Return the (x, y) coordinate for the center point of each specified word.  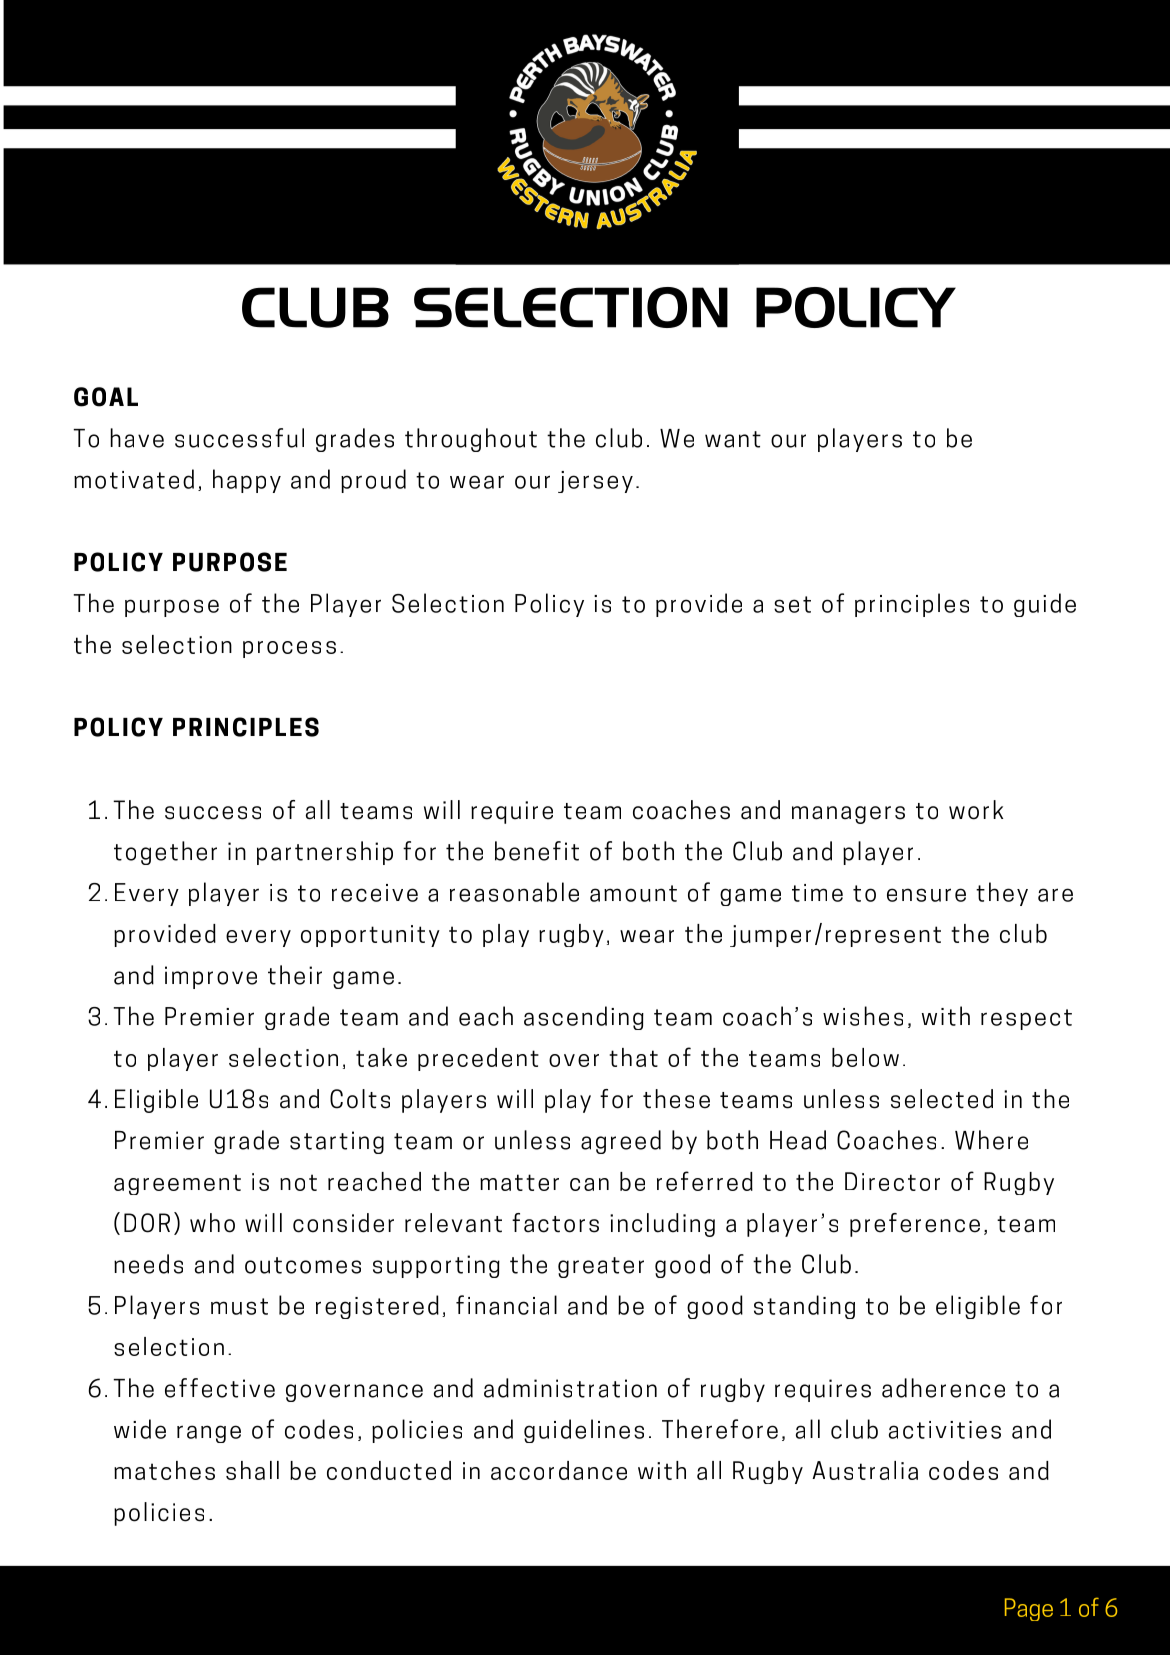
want (733, 439)
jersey (595, 482)
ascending (584, 1018)
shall (252, 1470)
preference (915, 1225)
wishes (863, 1016)
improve (211, 977)
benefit (537, 851)
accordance (559, 1470)
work (976, 810)
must (239, 1306)
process (289, 649)
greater (601, 1267)
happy (247, 481)
